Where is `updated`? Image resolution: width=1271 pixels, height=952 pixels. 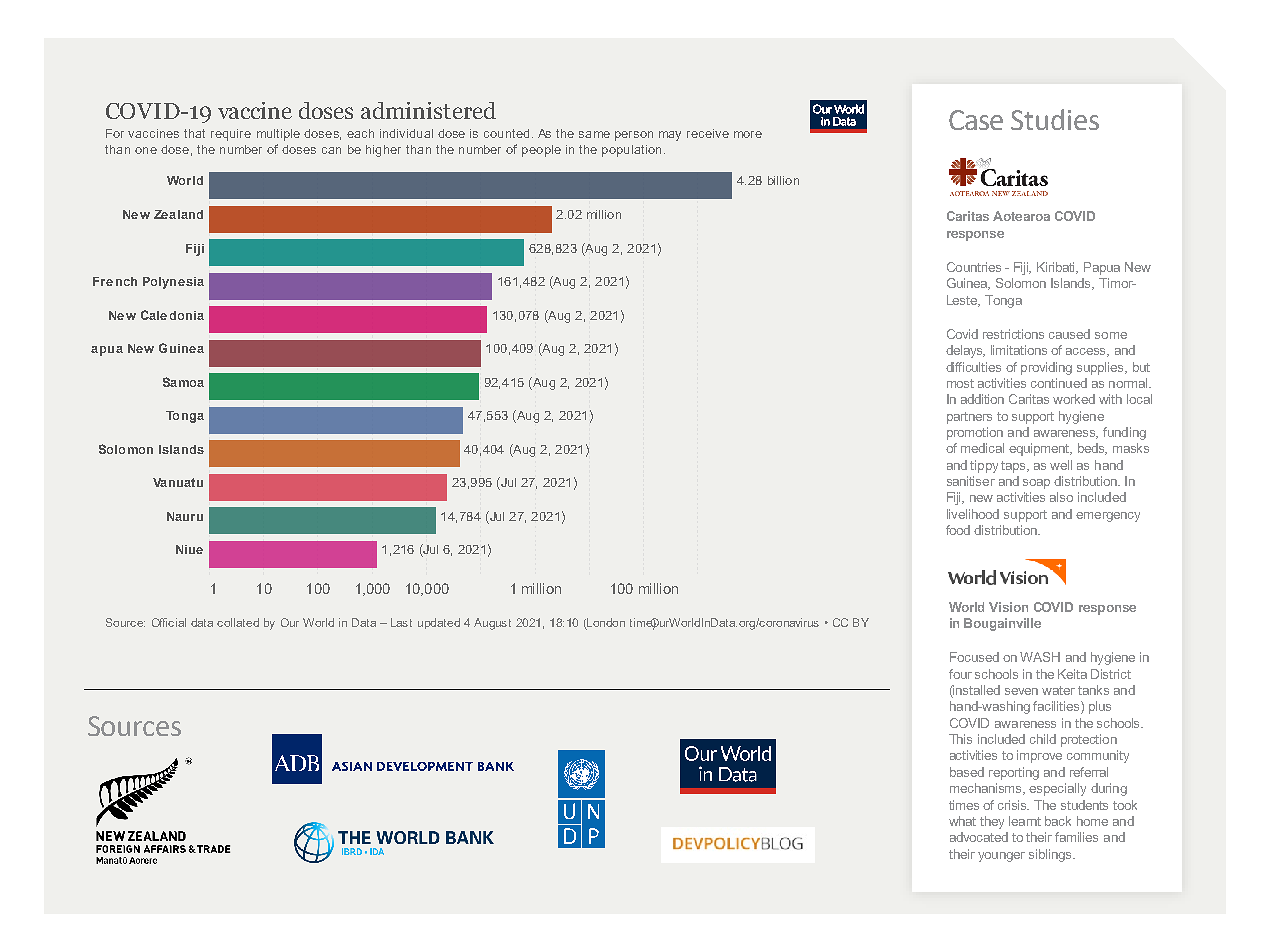 updated is located at coordinates (439, 623).
